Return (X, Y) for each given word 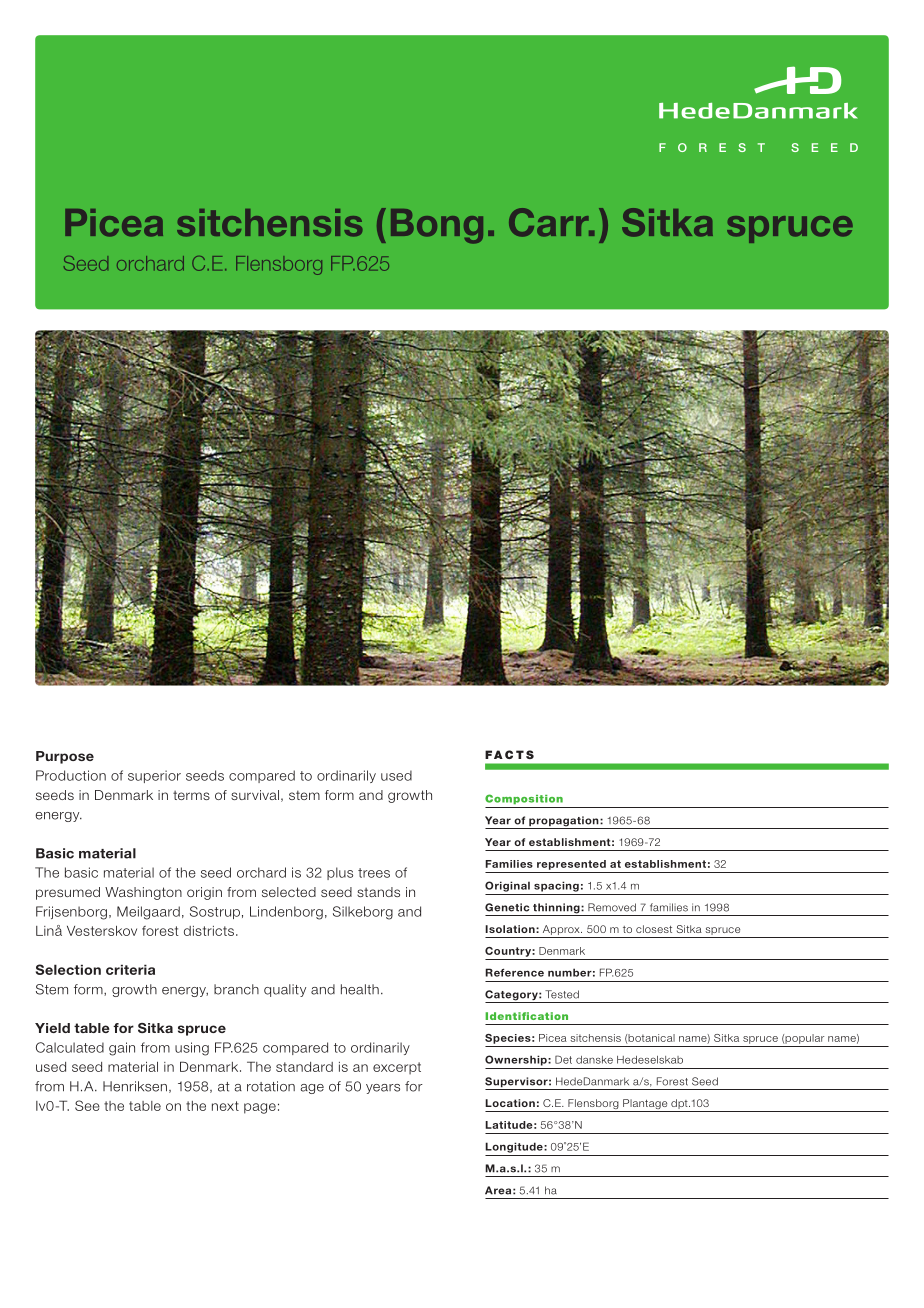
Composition (524, 799)
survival (255, 795)
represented (571, 865)
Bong (437, 226)
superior (154, 776)
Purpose (65, 757)
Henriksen (135, 1086)
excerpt (397, 1068)
